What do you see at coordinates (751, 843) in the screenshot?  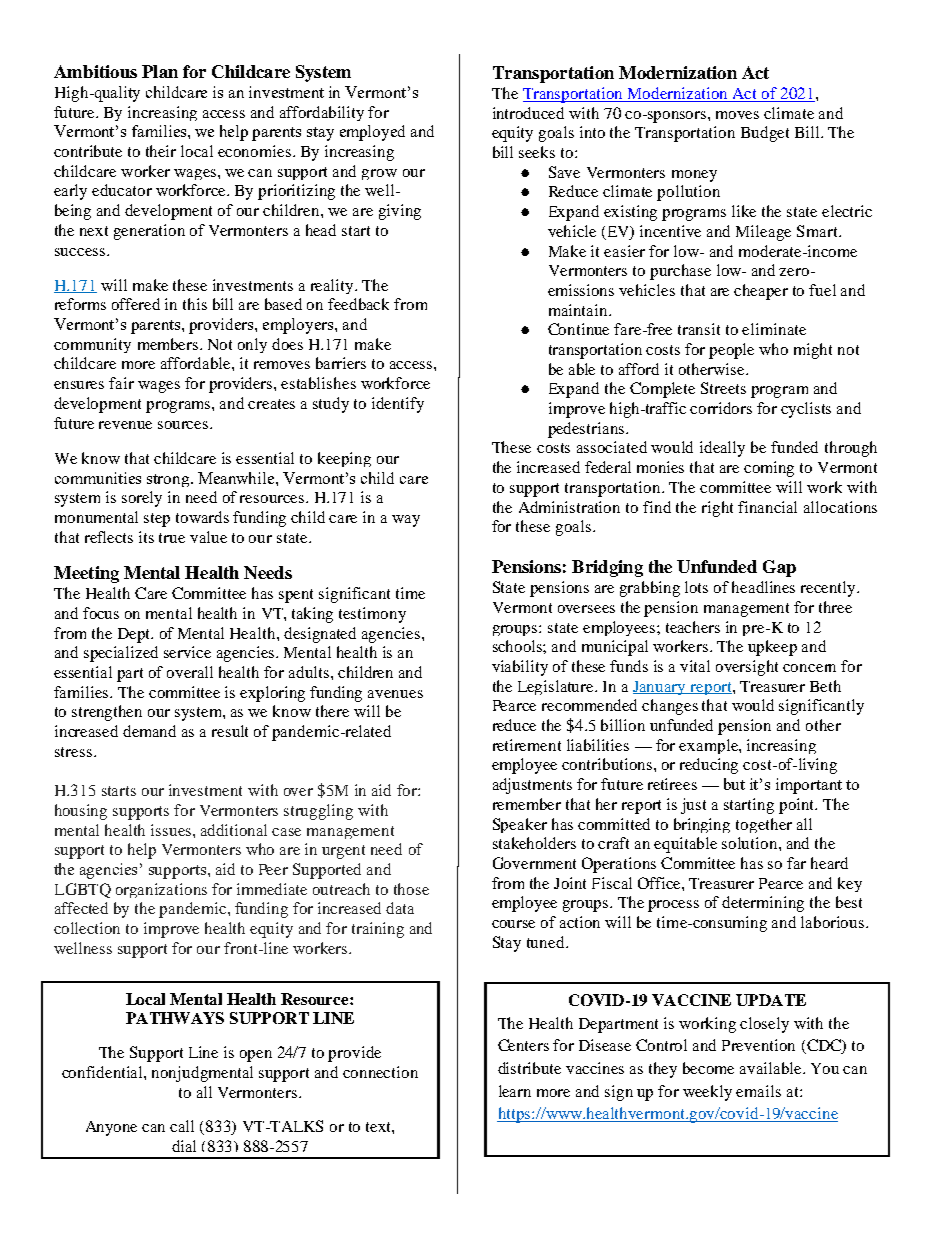 I see `solution` at bounding box center [751, 843].
